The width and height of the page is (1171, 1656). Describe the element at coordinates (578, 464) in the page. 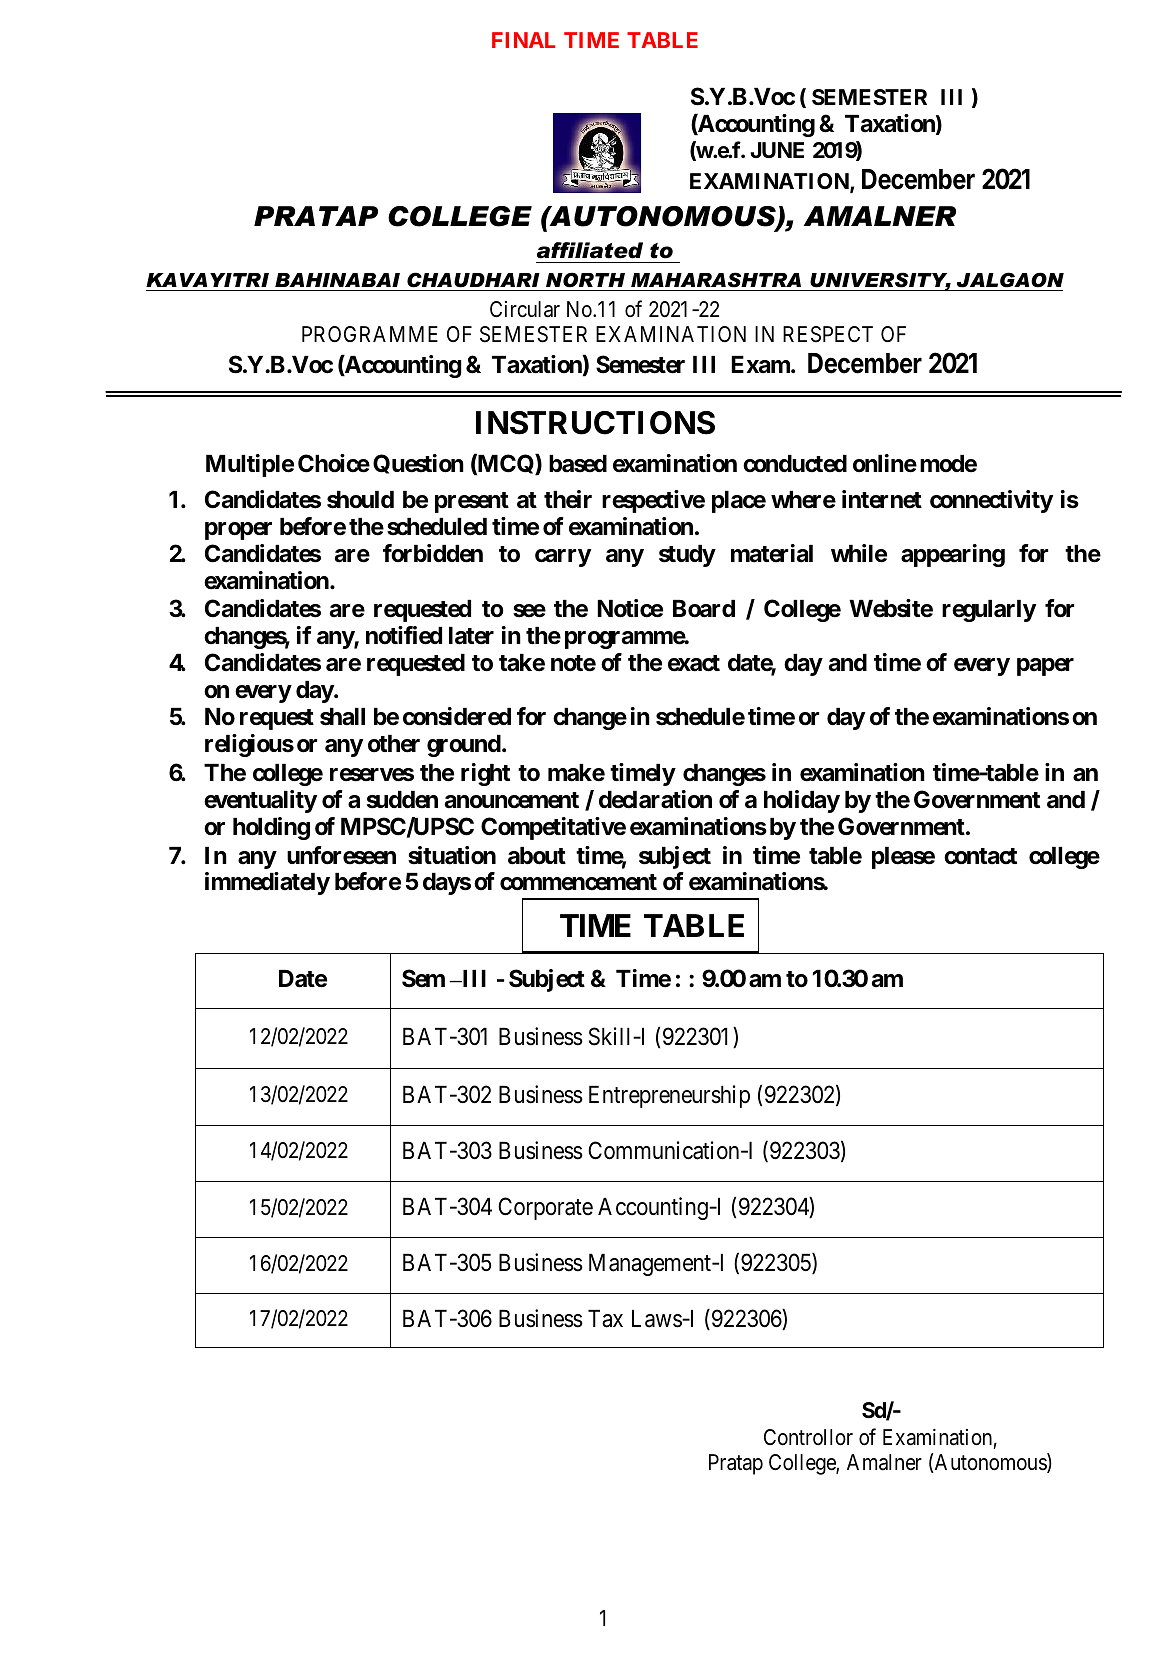

I see `based` at that location.
